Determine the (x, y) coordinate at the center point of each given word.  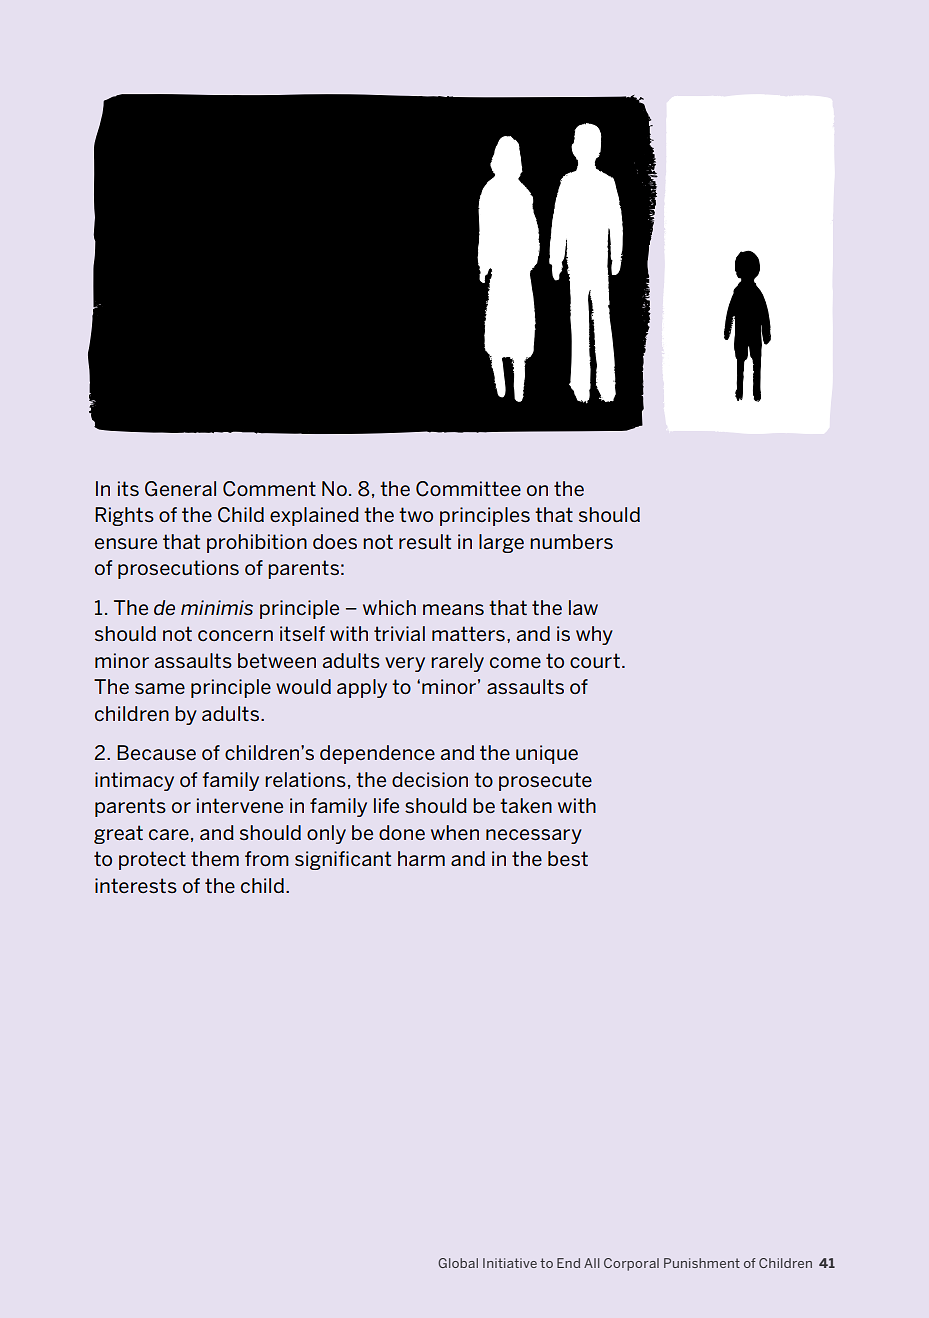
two (416, 514)
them (215, 858)
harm (421, 858)
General (180, 489)
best (568, 858)
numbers (571, 541)
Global (458, 1263)
